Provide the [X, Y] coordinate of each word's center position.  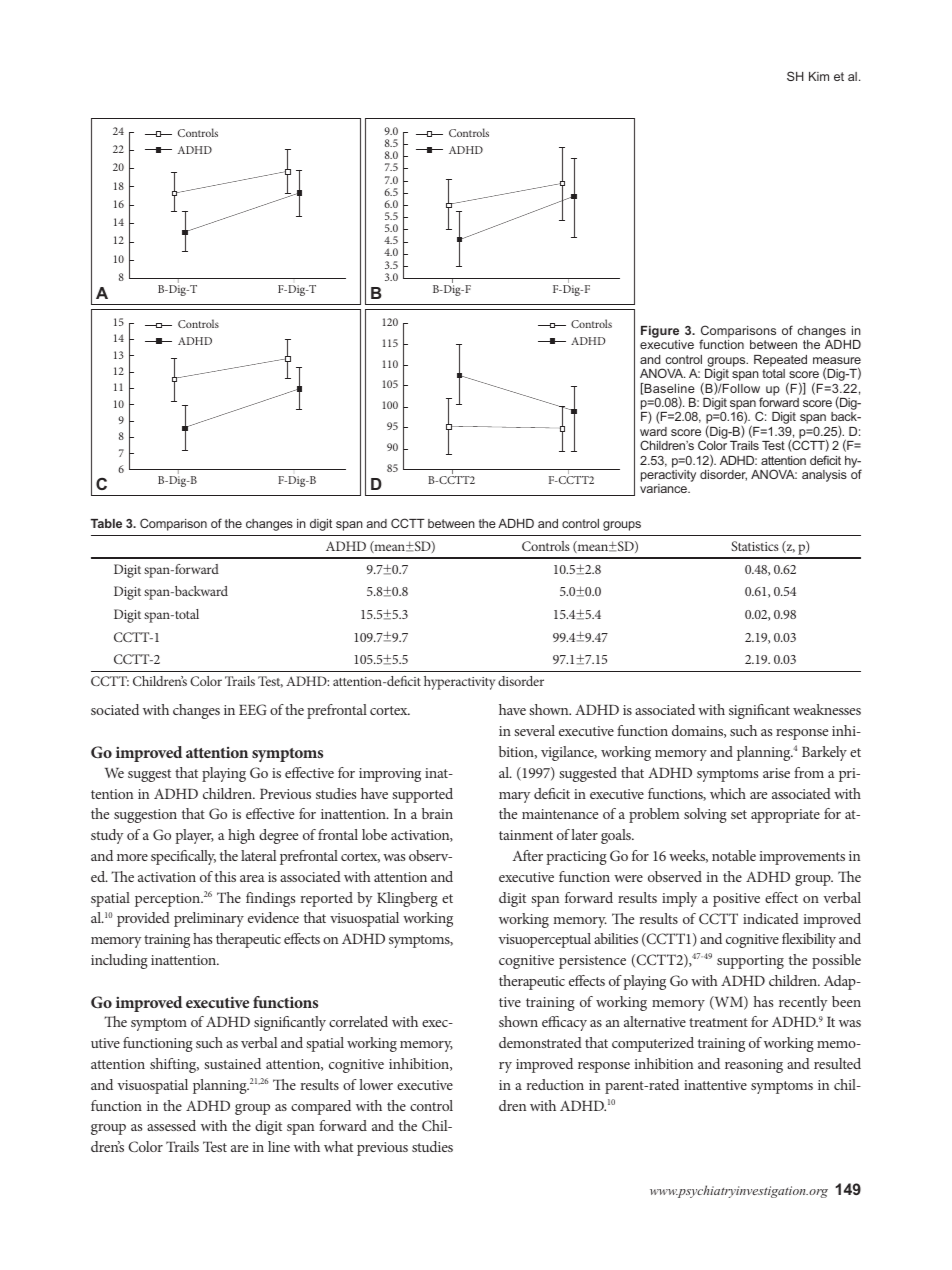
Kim [819, 76]
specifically [183, 857]
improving [390, 775]
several [534, 730]
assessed [171, 1125]
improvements [802, 858]
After [527, 855]
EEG [253, 709]
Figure [660, 333]
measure [837, 360]
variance [665, 488]
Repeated [780, 361]
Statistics [755, 546]
